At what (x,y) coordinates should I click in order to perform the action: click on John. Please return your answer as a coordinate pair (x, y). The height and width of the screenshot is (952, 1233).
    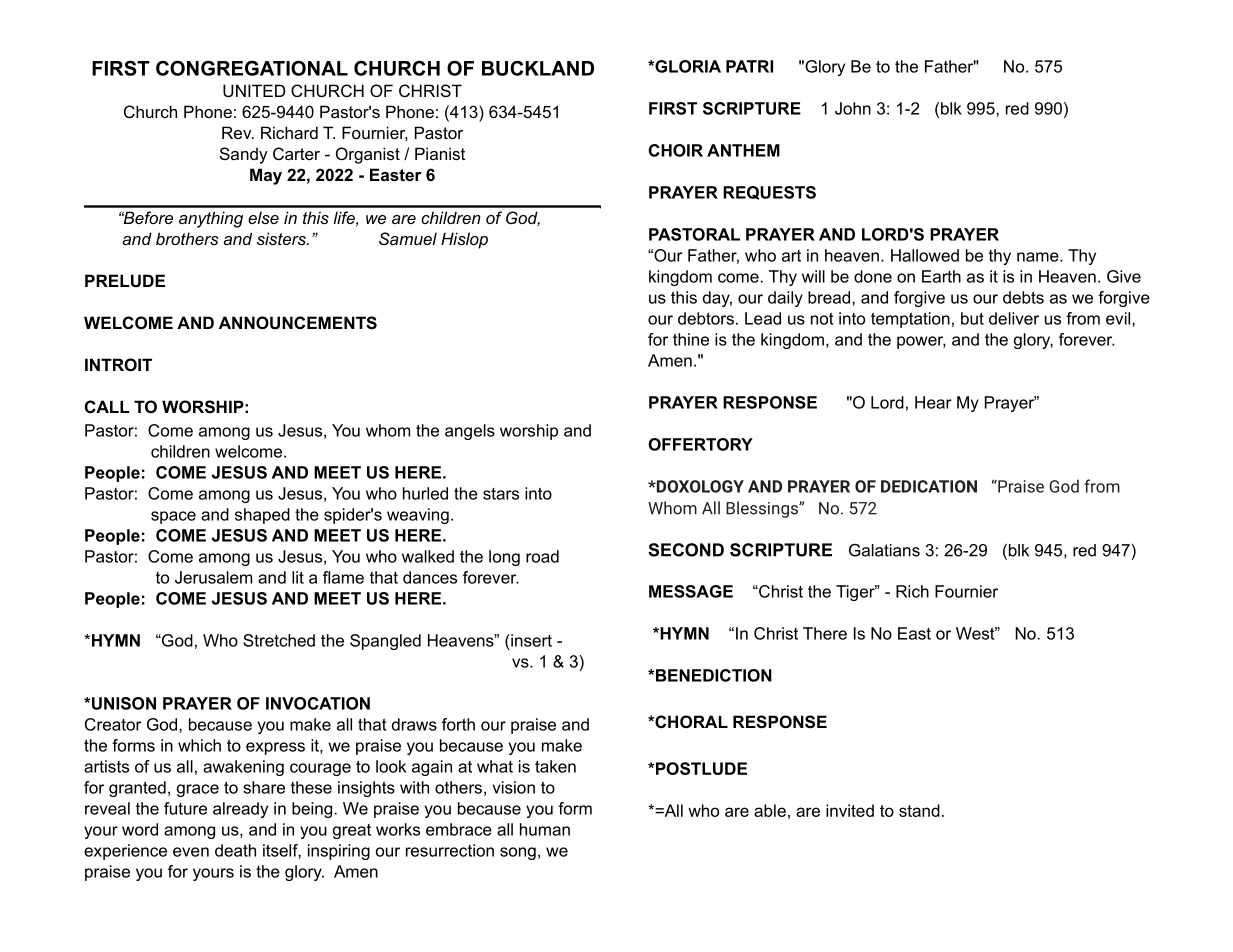
    Looking at the image, I should click on (853, 108).
